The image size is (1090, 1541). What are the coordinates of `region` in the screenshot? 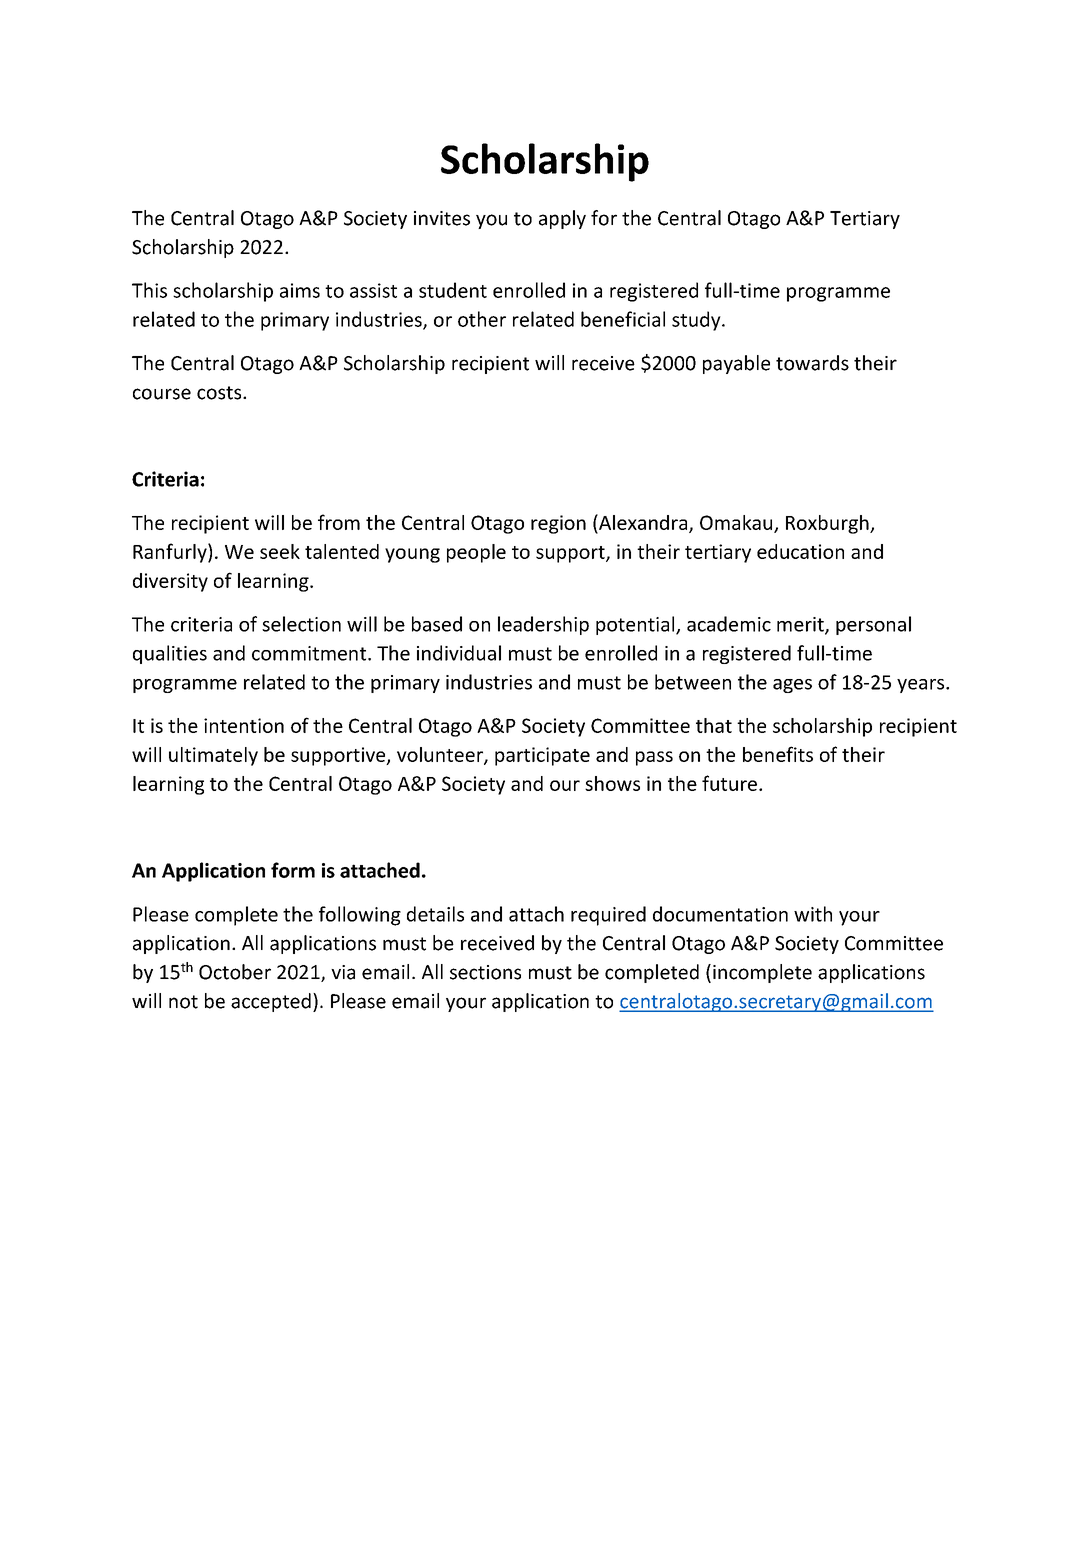 It's located at (558, 524).
